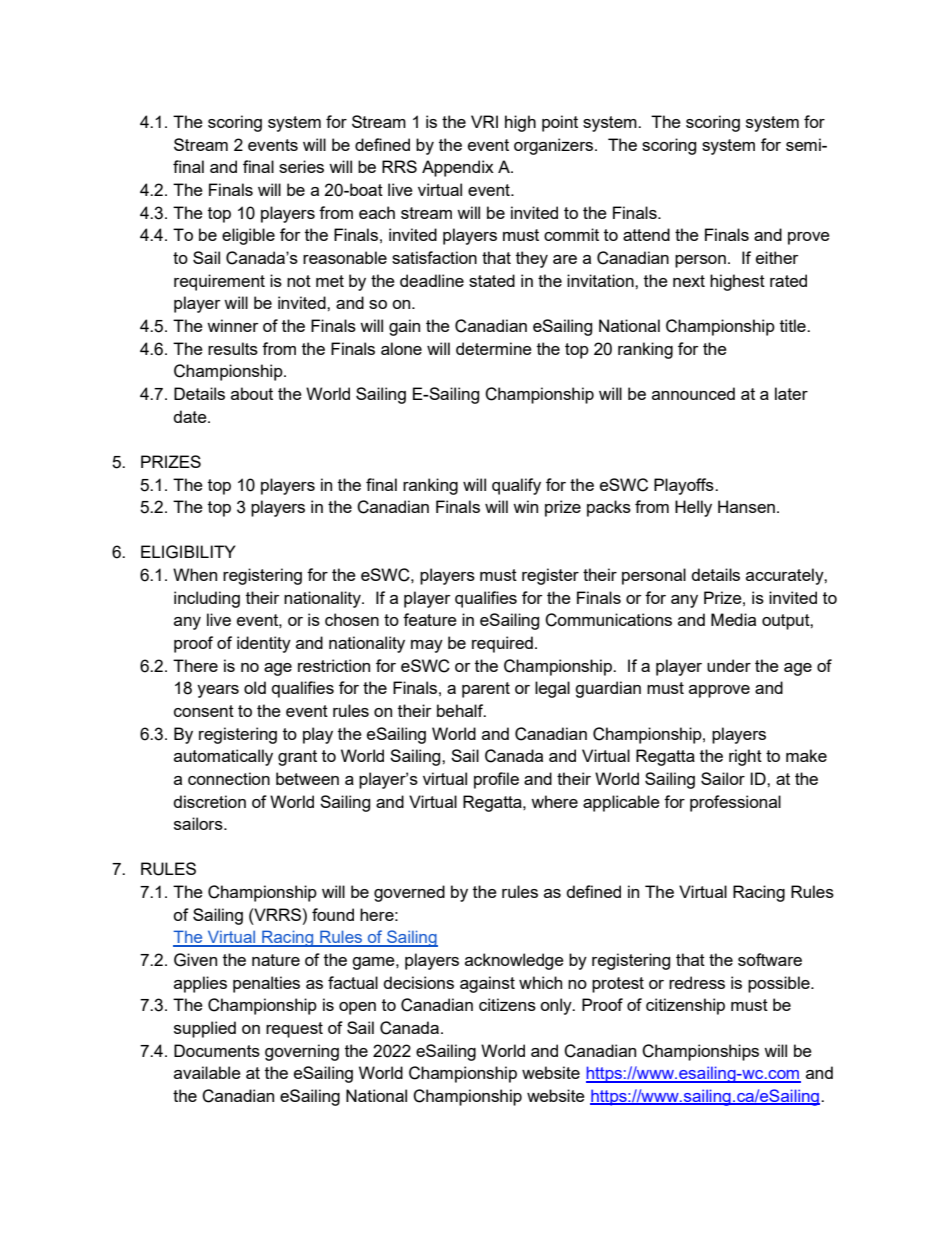 Image resolution: width=952 pixels, height=1233 pixels. I want to click on request, so click(294, 1030).
